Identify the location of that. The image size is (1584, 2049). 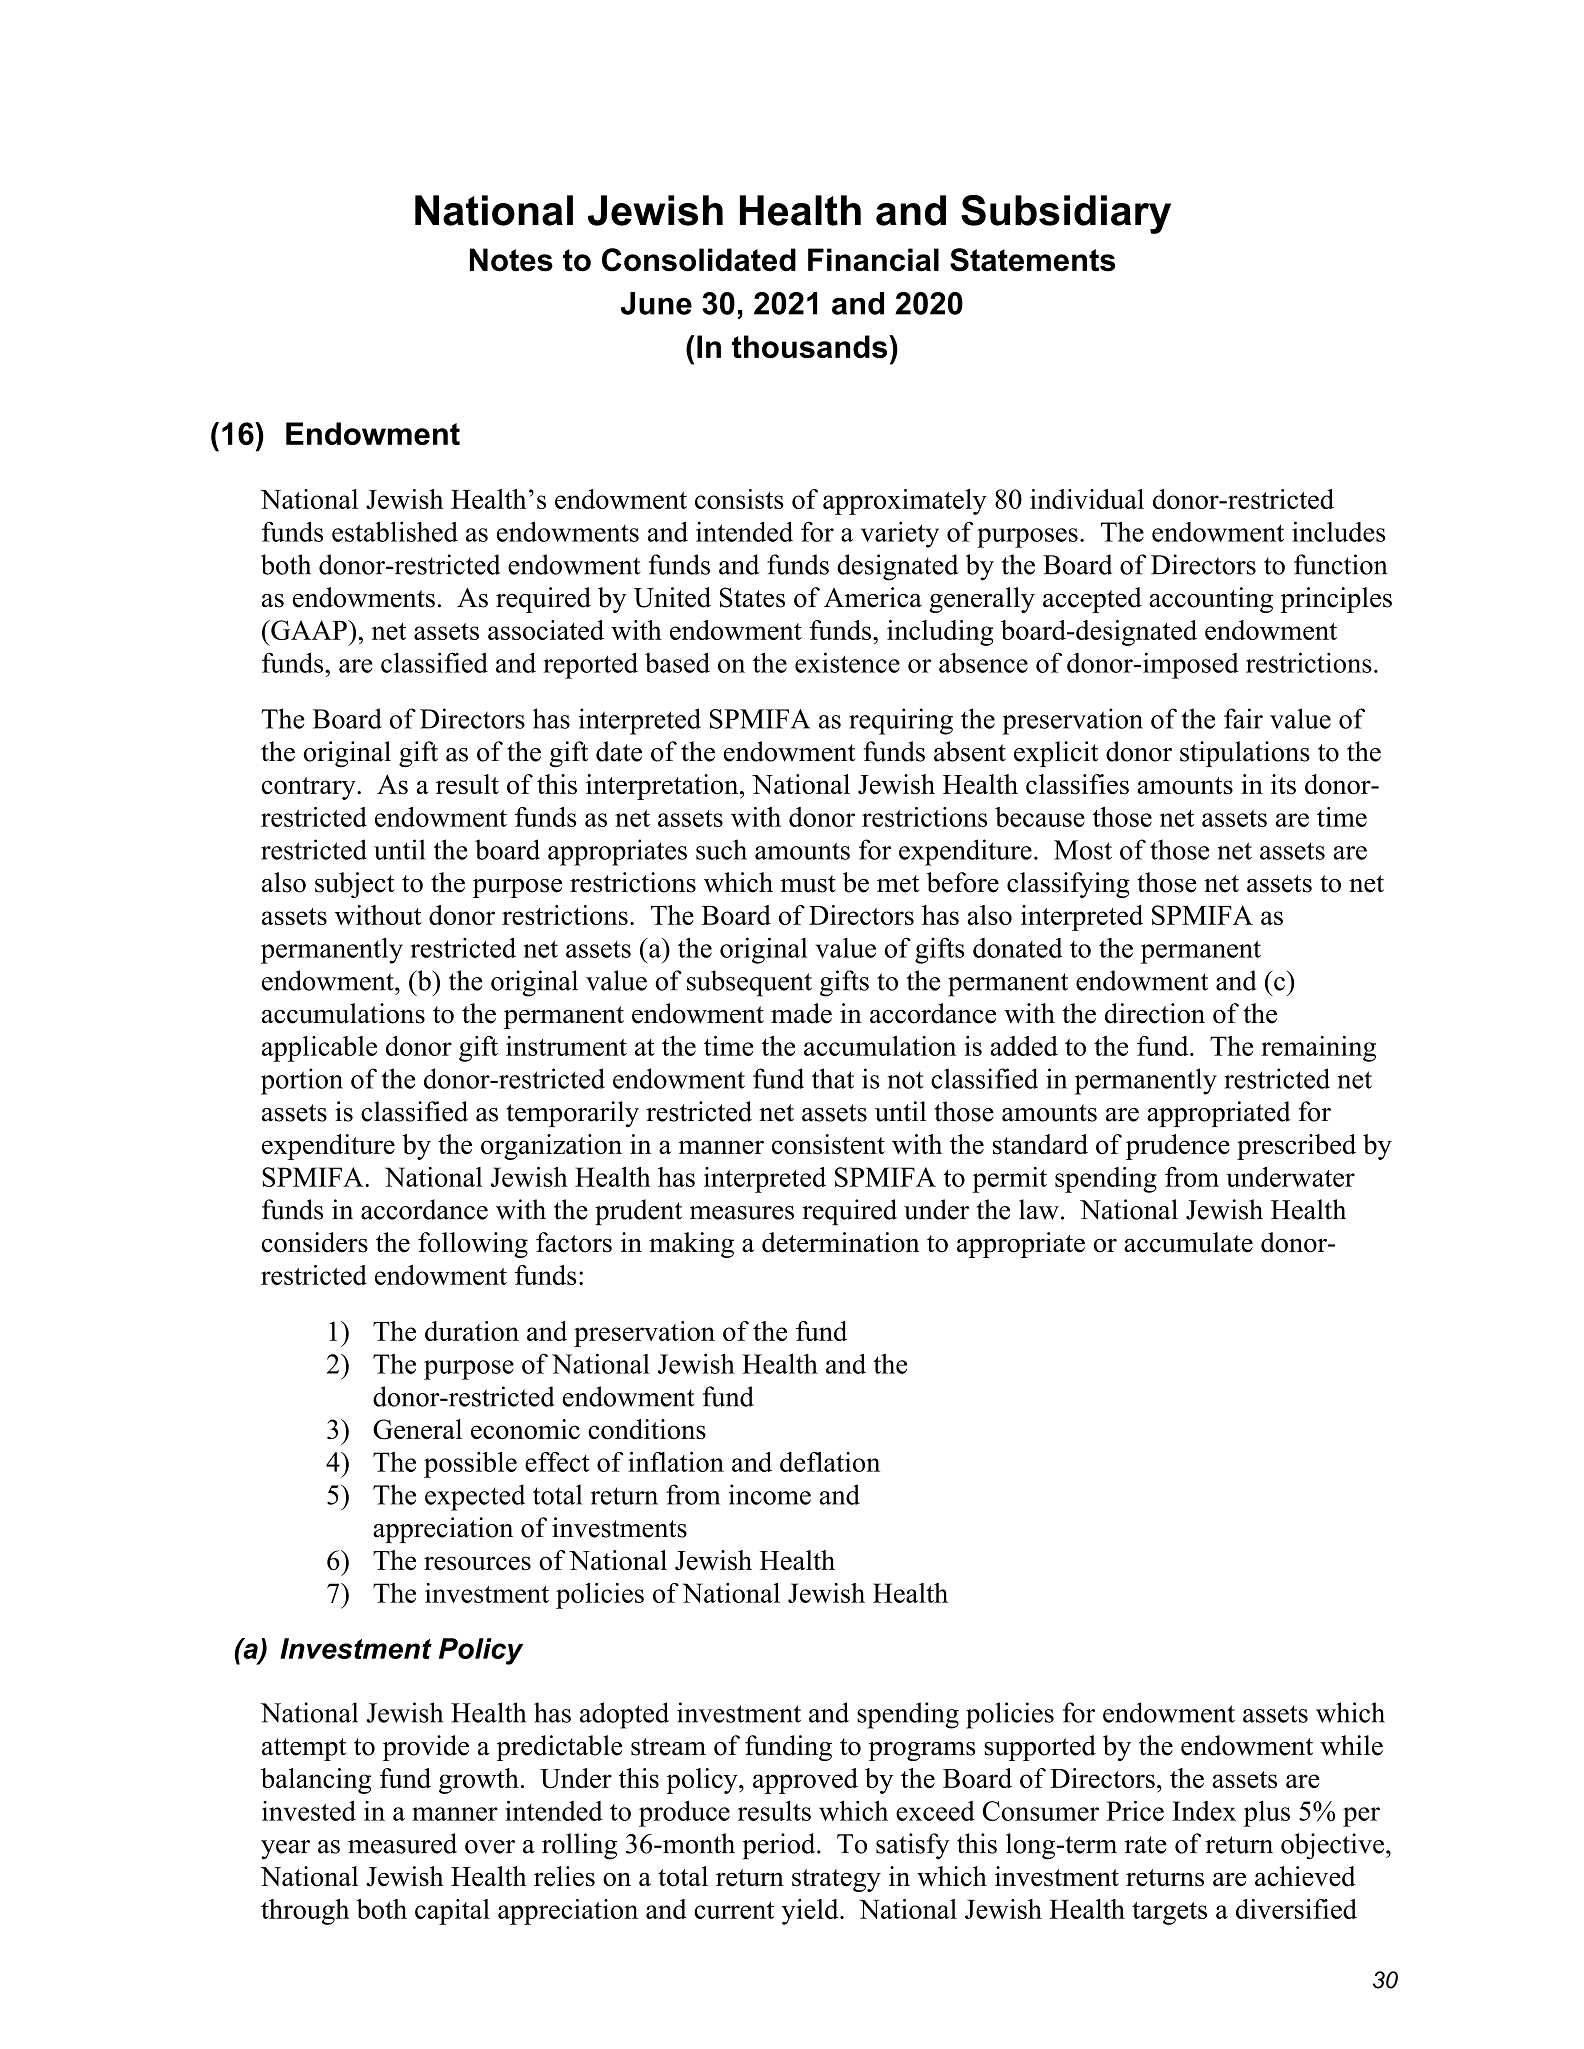
(833, 1078).
